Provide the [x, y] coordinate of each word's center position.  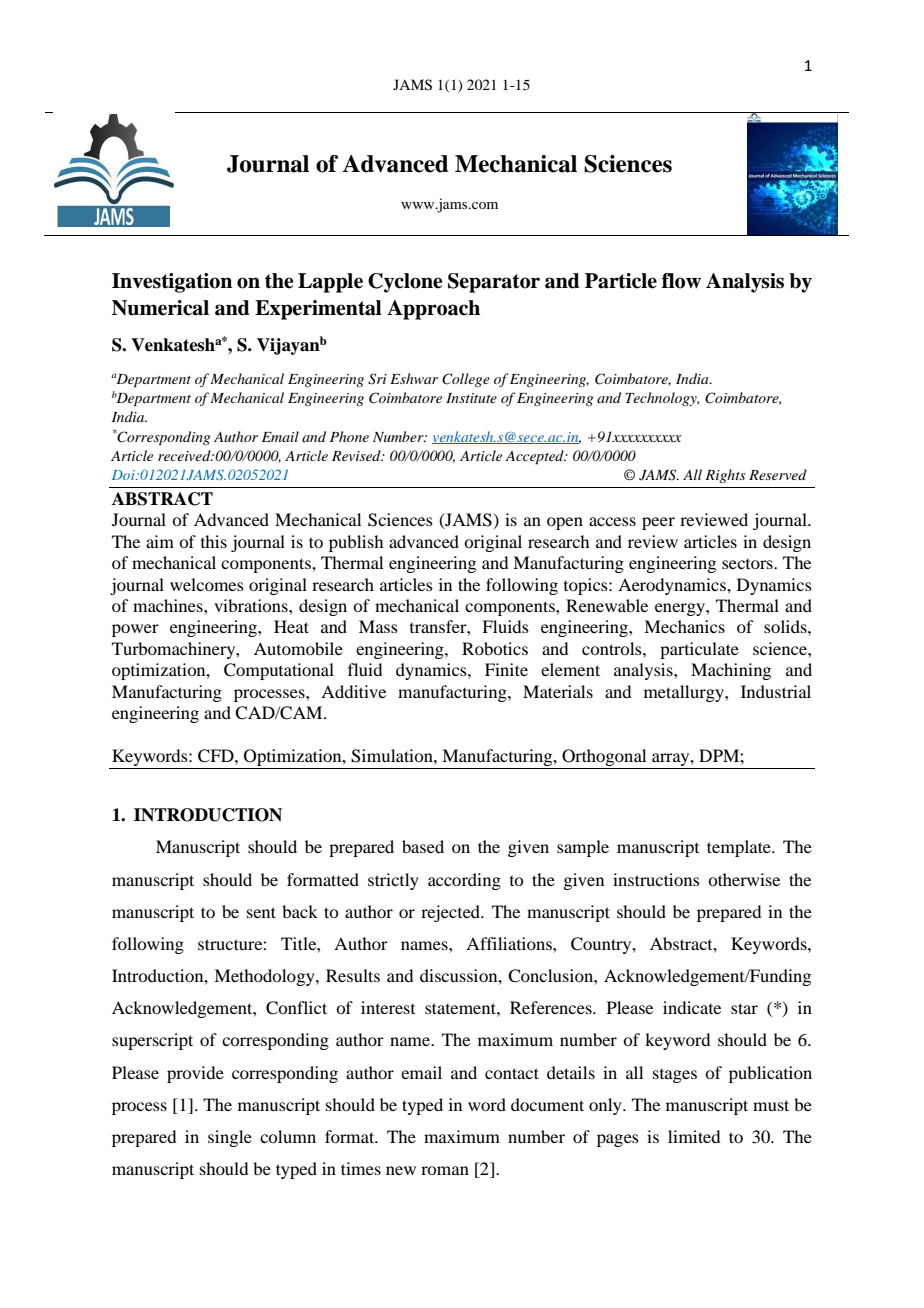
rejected [452, 913]
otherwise [744, 879]
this [214, 541]
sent [261, 912]
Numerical [160, 308]
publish [356, 543]
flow [681, 281]
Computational [279, 671]
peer [658, 523]
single [230, 1138]
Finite [506, 669]
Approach [433, 310]
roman [445, 1170]
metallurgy [685, 693]
